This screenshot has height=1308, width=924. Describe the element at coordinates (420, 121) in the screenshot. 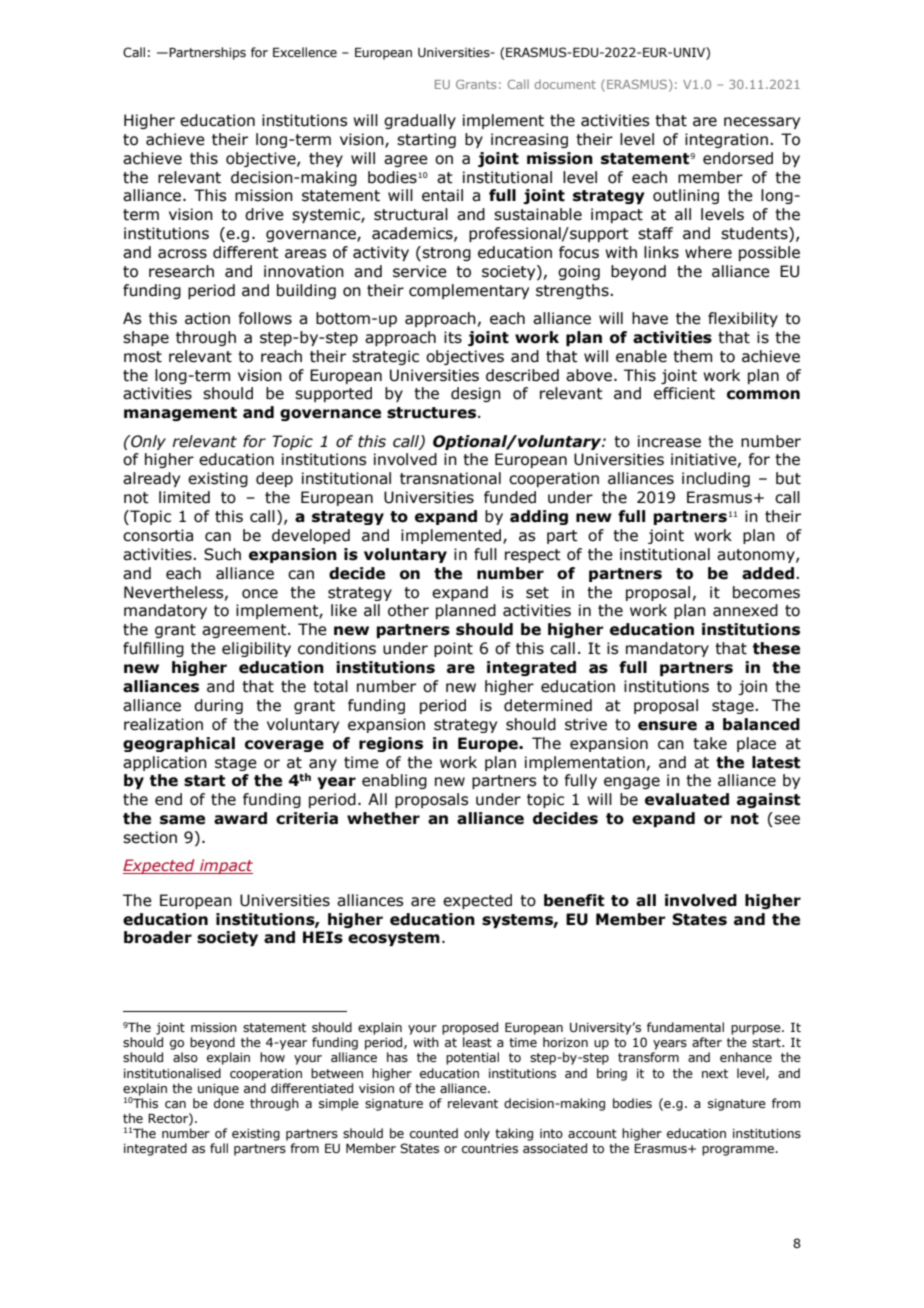

I see `gradually` at that location.
